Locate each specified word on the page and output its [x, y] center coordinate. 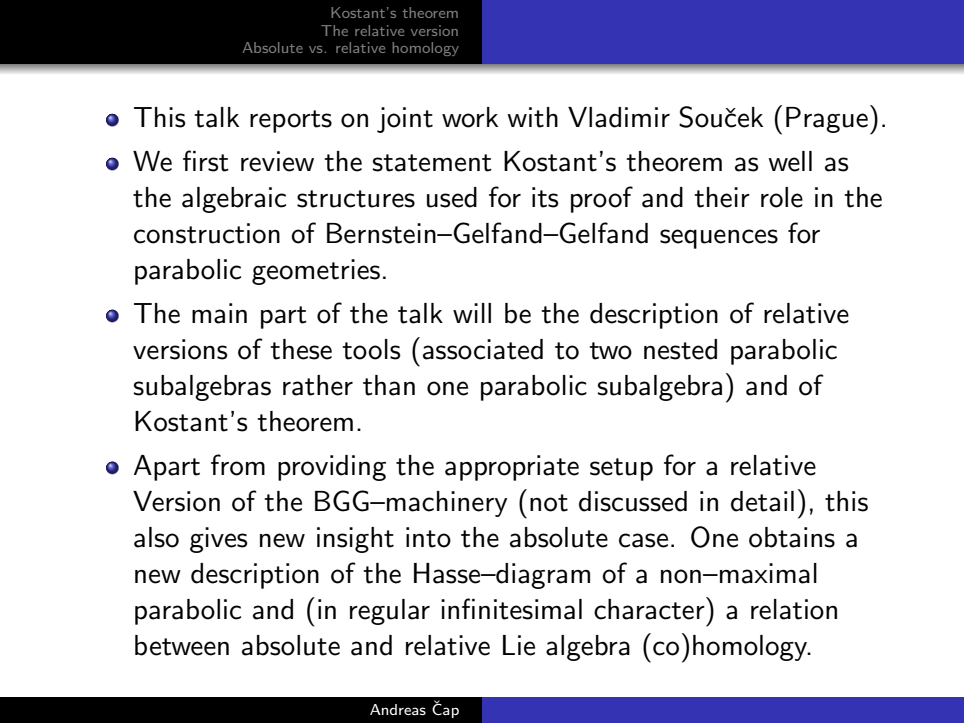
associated [483, 349]
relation [794, 609]
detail [762, 501]
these [301, 349]
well [790, 161]
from [238, 465]
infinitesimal [511, 609]
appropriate [512, 468]
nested [680, 349]
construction [207, 233]
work [470, 117]
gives [219, 540]
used [452, 197]
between [182, 645]
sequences [719, 239]
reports [291, 121]
